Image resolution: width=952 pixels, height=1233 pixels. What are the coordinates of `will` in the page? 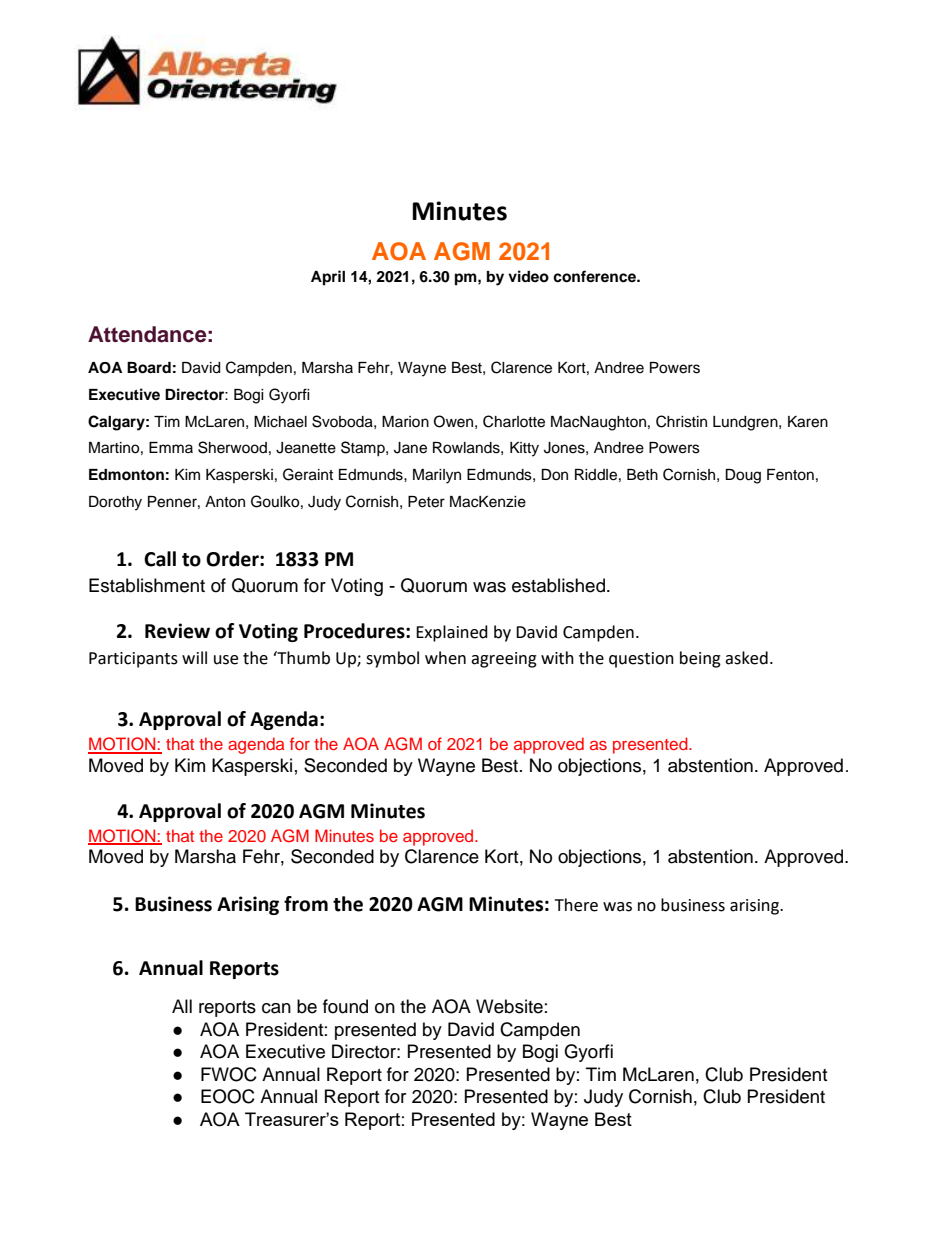 It's located at (194, 657).
